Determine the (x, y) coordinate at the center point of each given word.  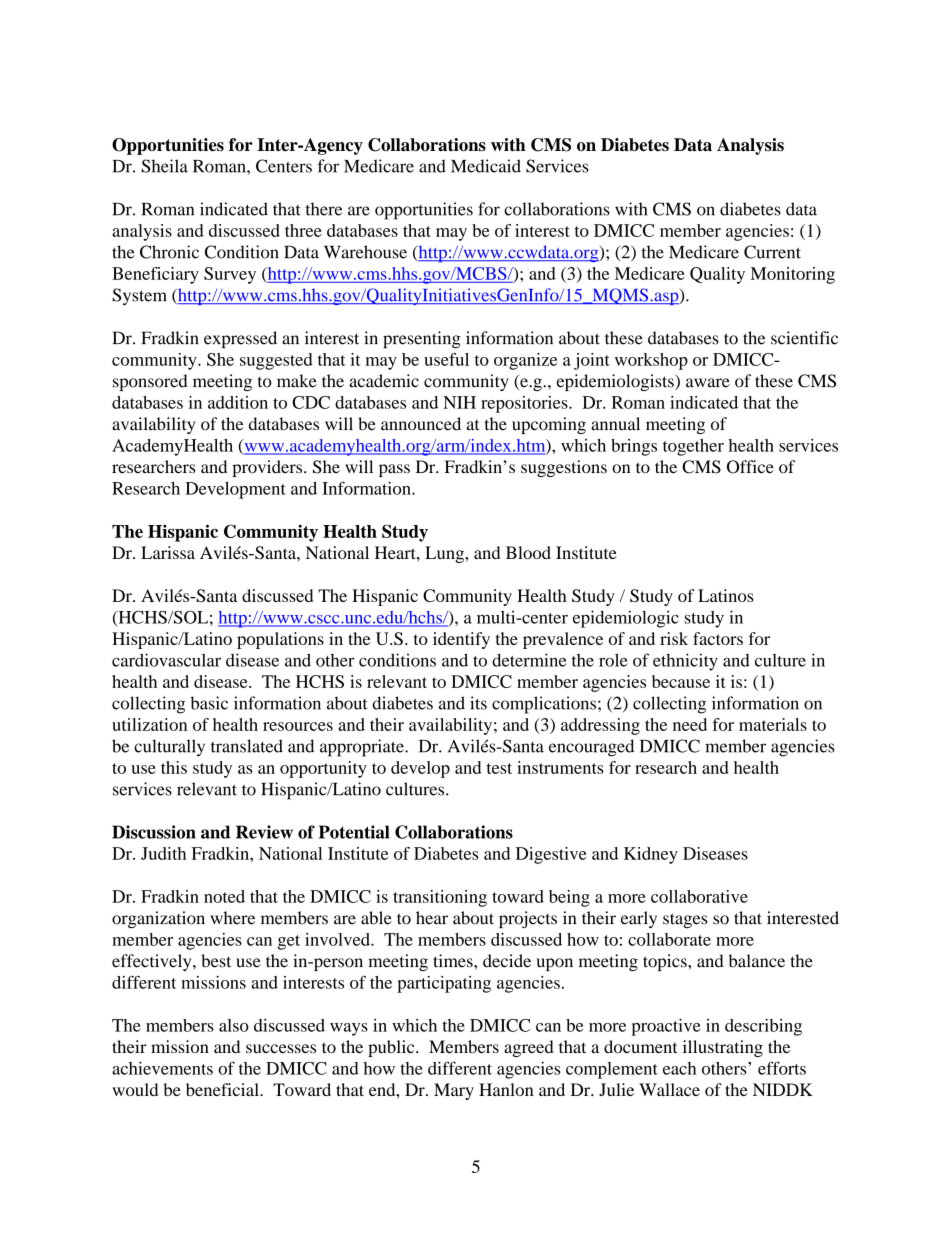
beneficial (223, 1089)
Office (750, 467)
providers (268, 468)
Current (772, 252)
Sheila (165, 166)
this (174, 767)
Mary (454, 1091)
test (499, 768)
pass (394, 470)
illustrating (723, 1048)
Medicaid (486, 166)
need (690, 724)
